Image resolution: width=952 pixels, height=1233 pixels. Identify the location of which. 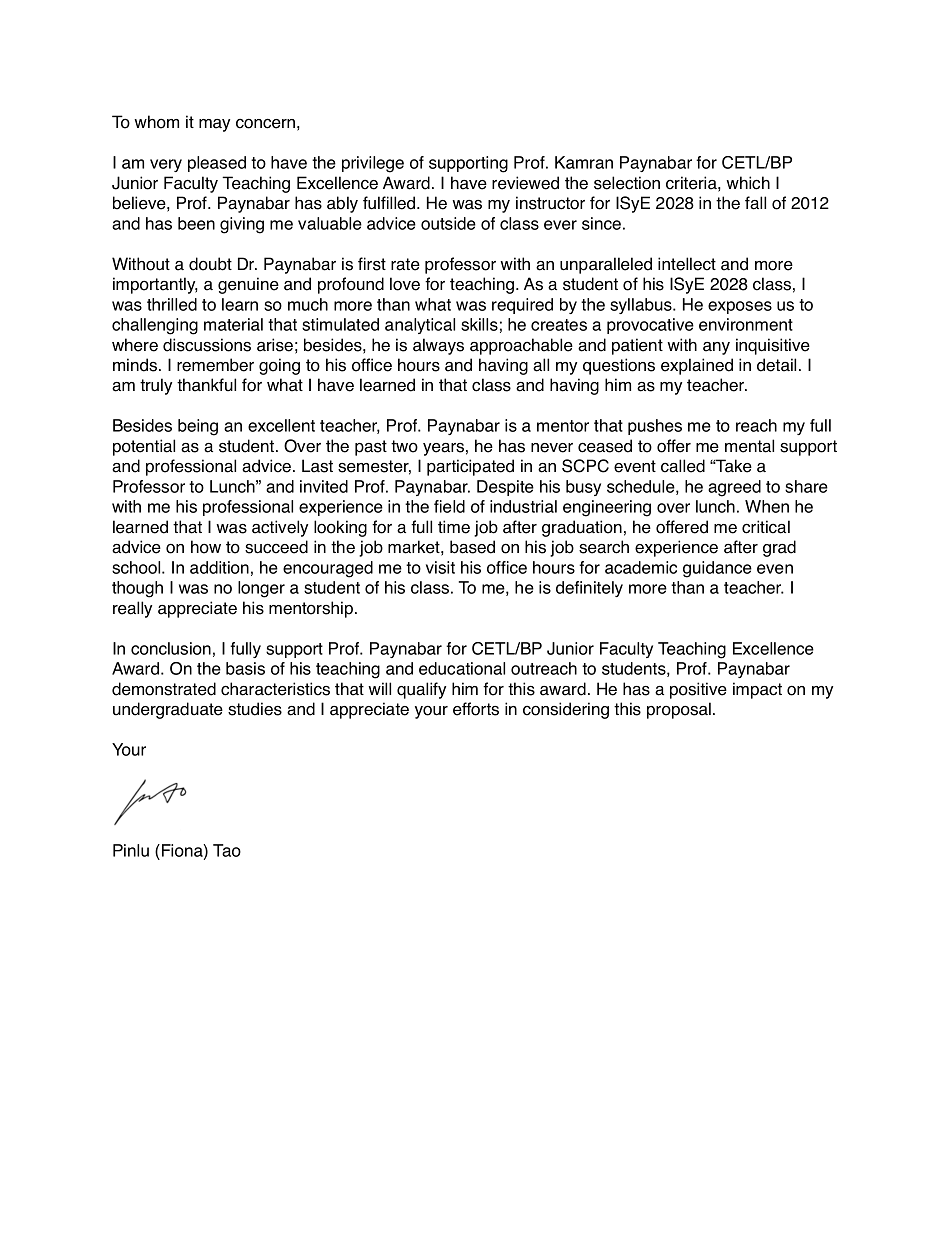
(748, 183).
